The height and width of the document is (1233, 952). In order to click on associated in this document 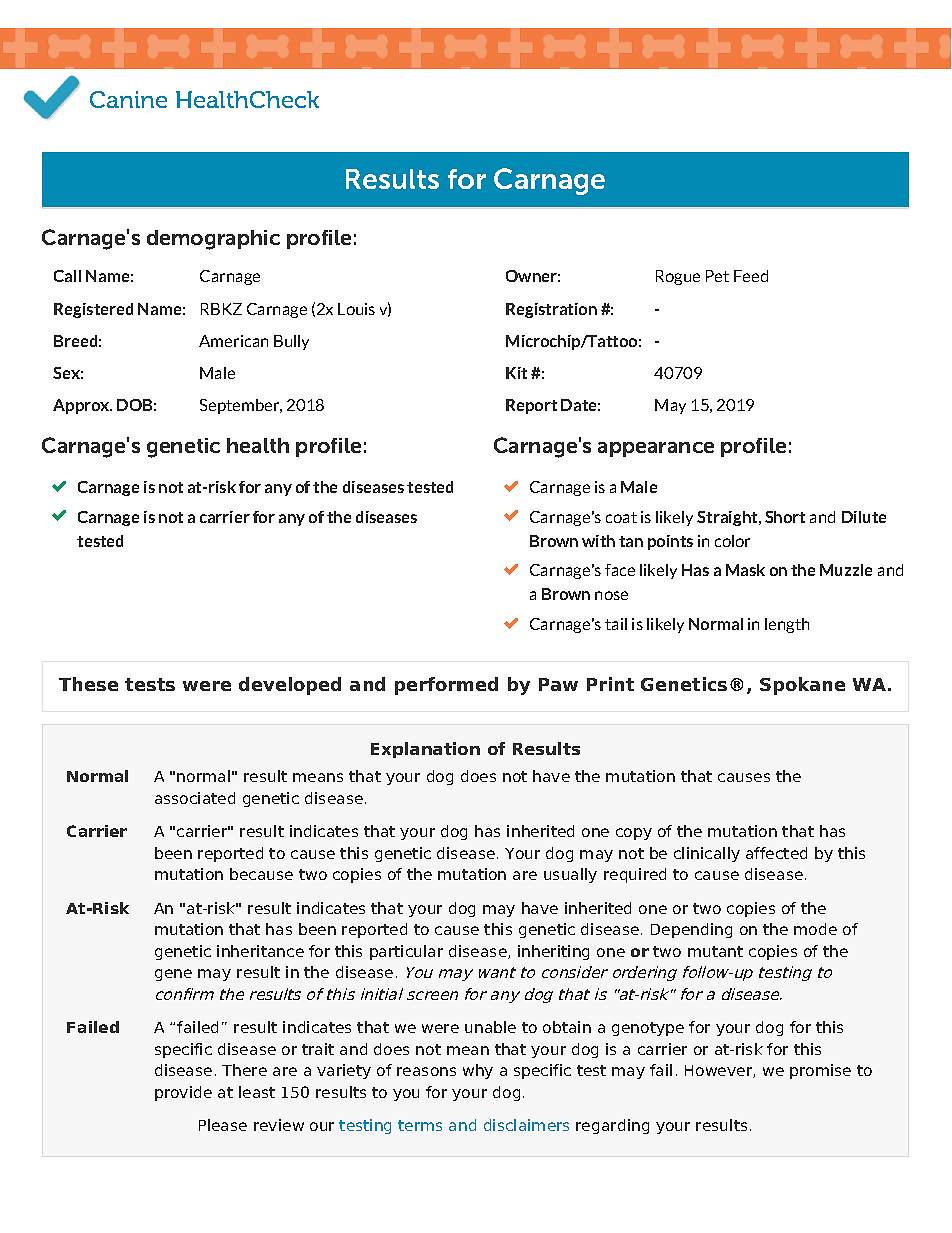, I will do `click(195, 798)`.
